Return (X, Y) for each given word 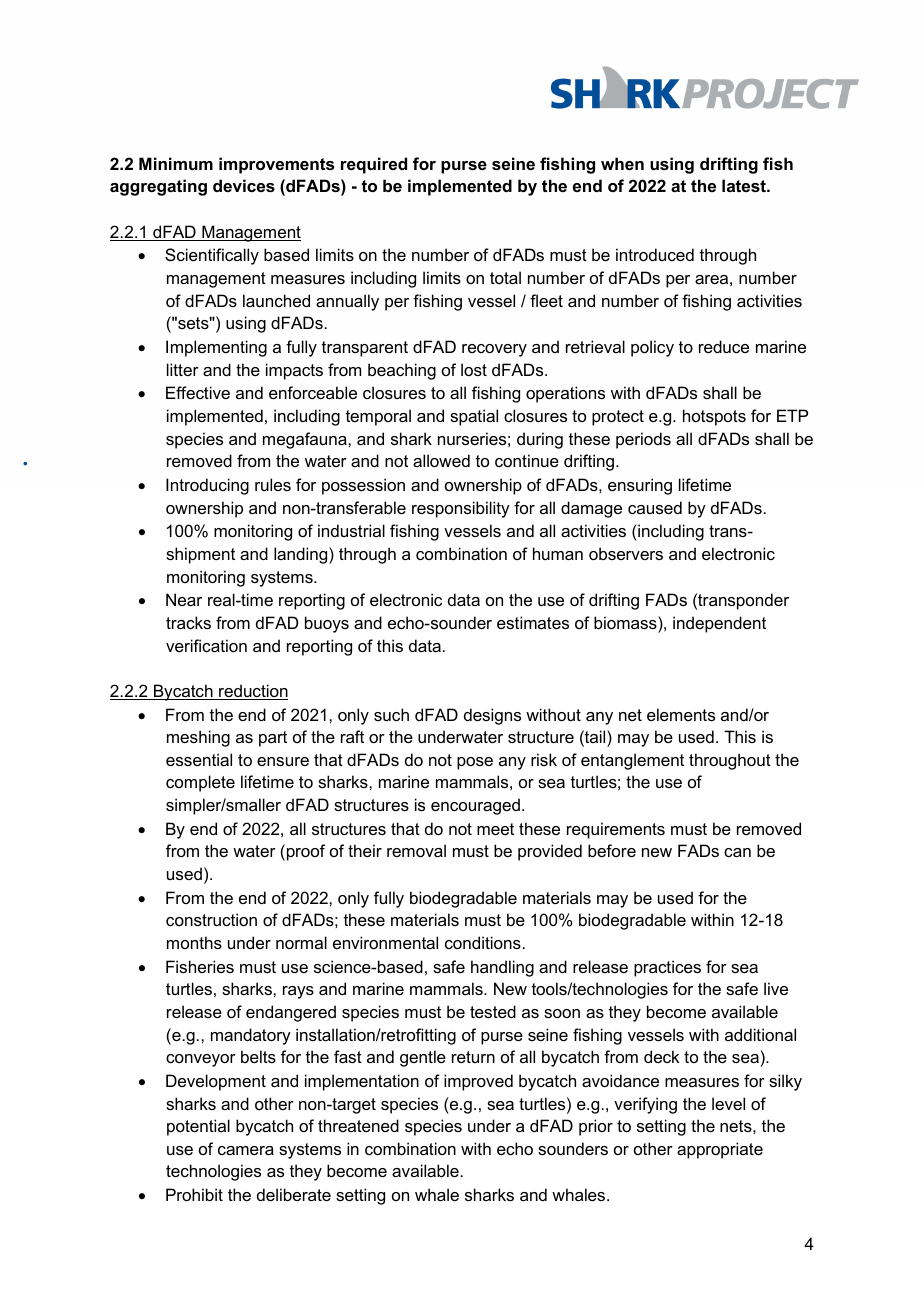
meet (495, 829)
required (374, 165)
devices (244, 185)
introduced (655, 254)
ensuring (640, 486)
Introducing (207, 486)
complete (200, 783)
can (737, 852)
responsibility (461, 509)
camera (246, 1150)
